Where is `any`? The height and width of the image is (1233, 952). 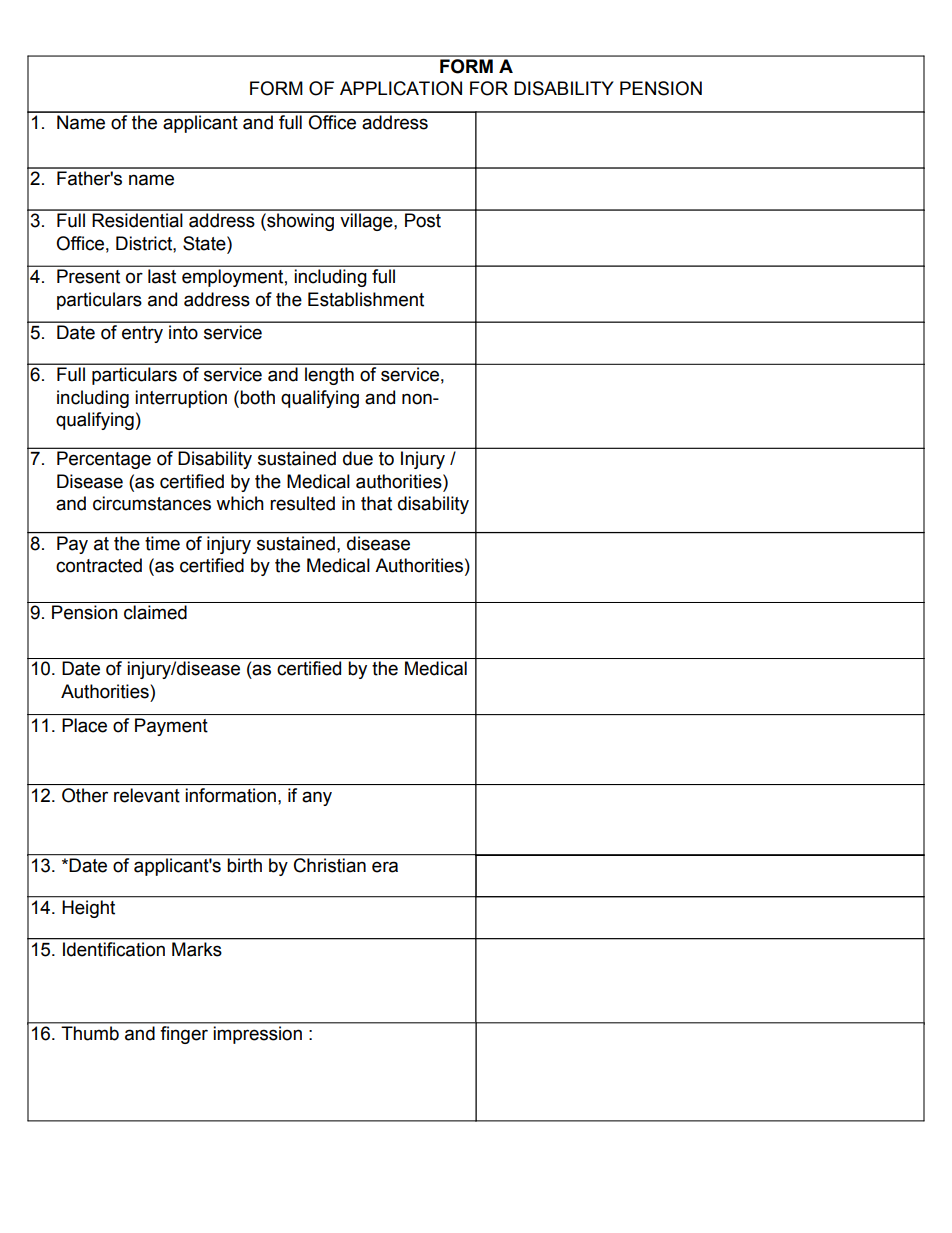 any is located at coordinates (317, 798).
